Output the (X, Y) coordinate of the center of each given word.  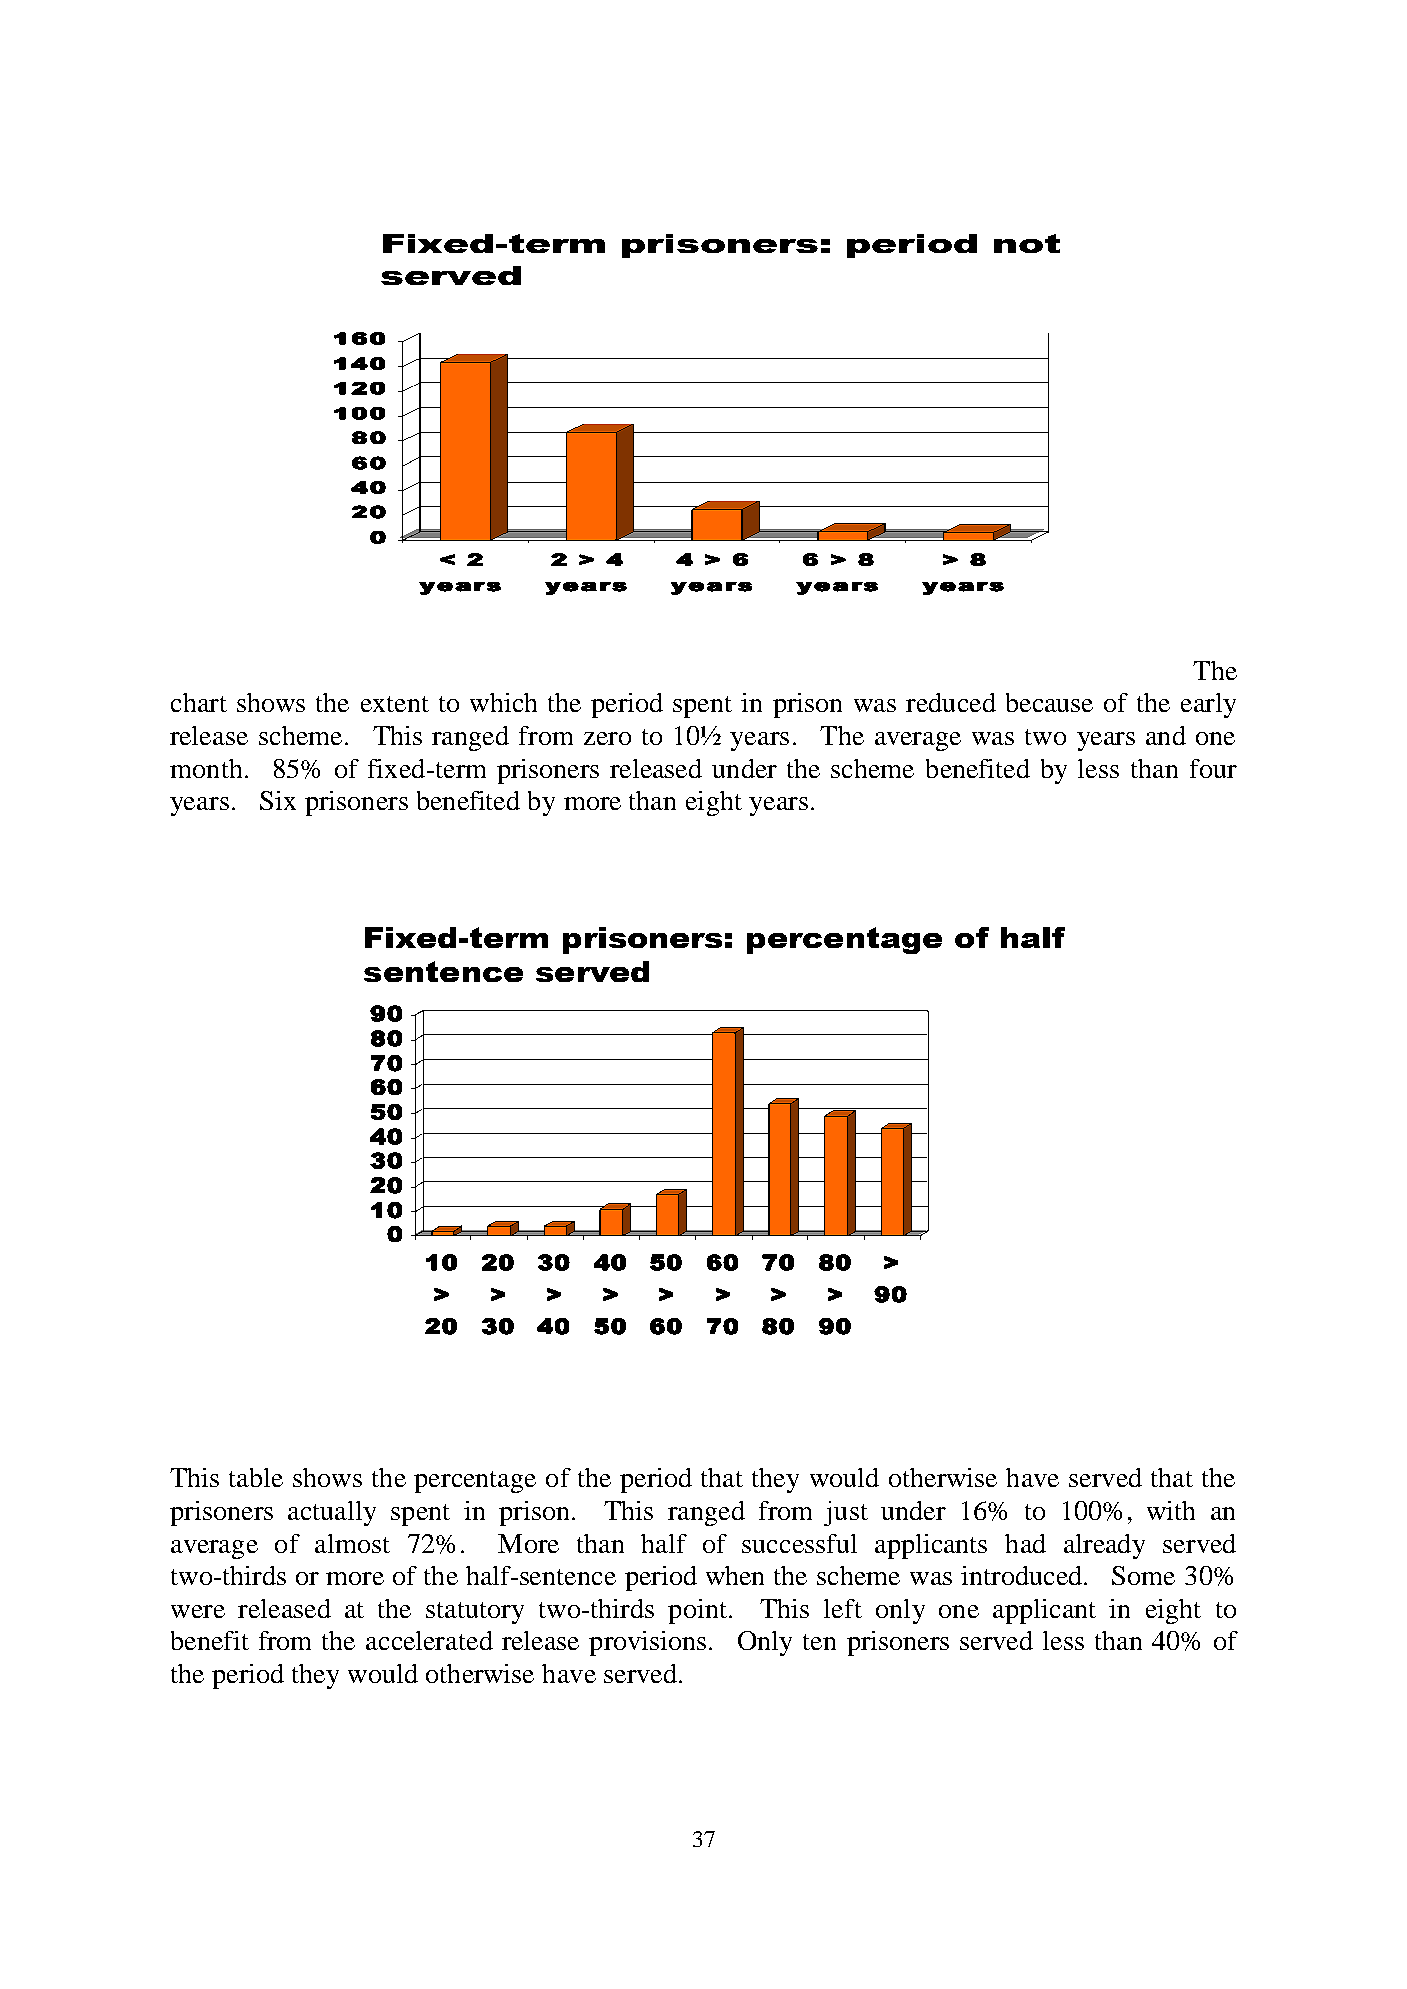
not (1027, 243)
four (1213, 768)
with (1171, 1510)
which (503, 702)
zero (607, 738)
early (1208, 705)
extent (395, 704)
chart (199, 702)
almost (352, 1543)
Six (278, 800)
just (846, 1513)
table (256, 1477)
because (1049, 702)
